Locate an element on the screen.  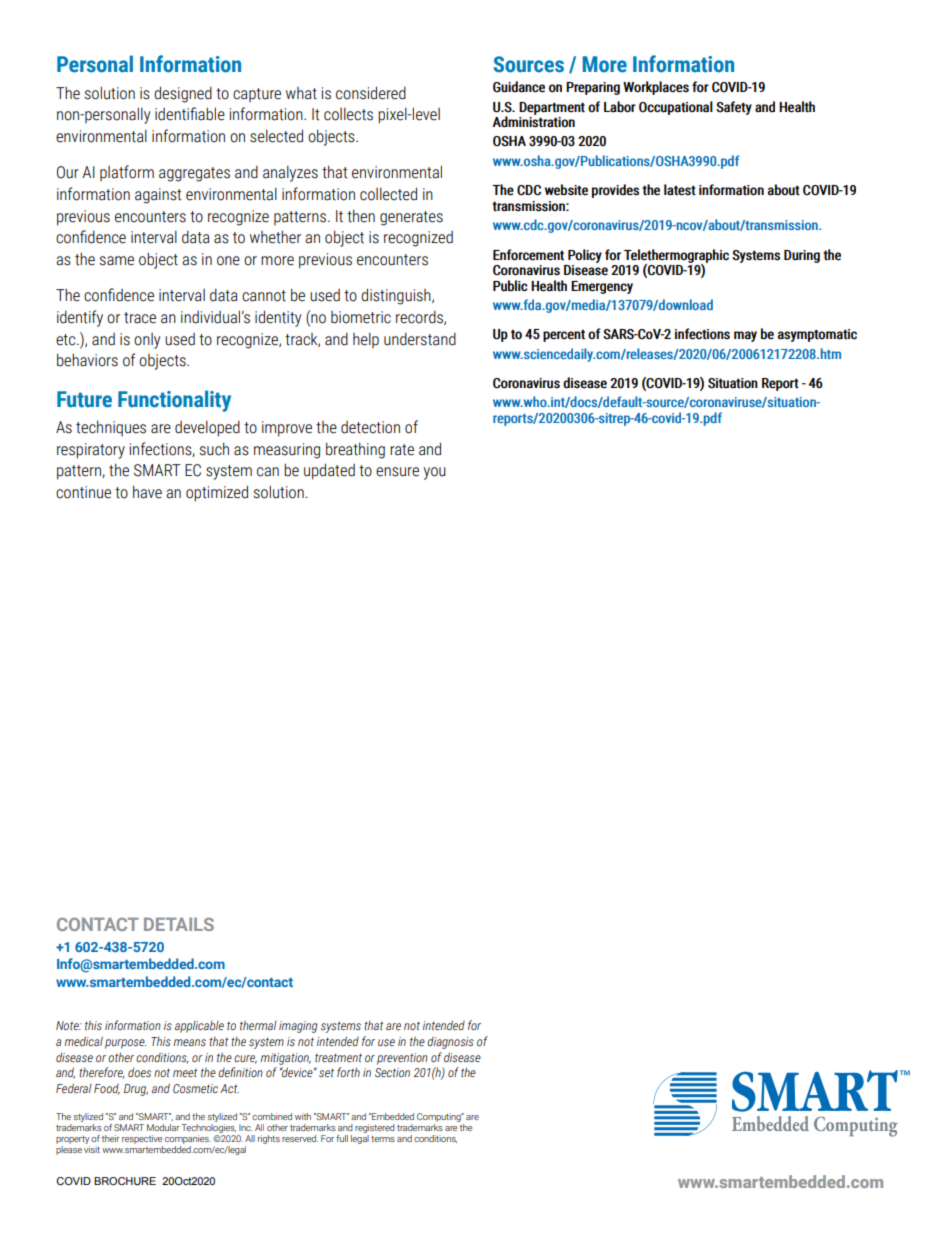
Modular is located at coordinates (163, 1127).
